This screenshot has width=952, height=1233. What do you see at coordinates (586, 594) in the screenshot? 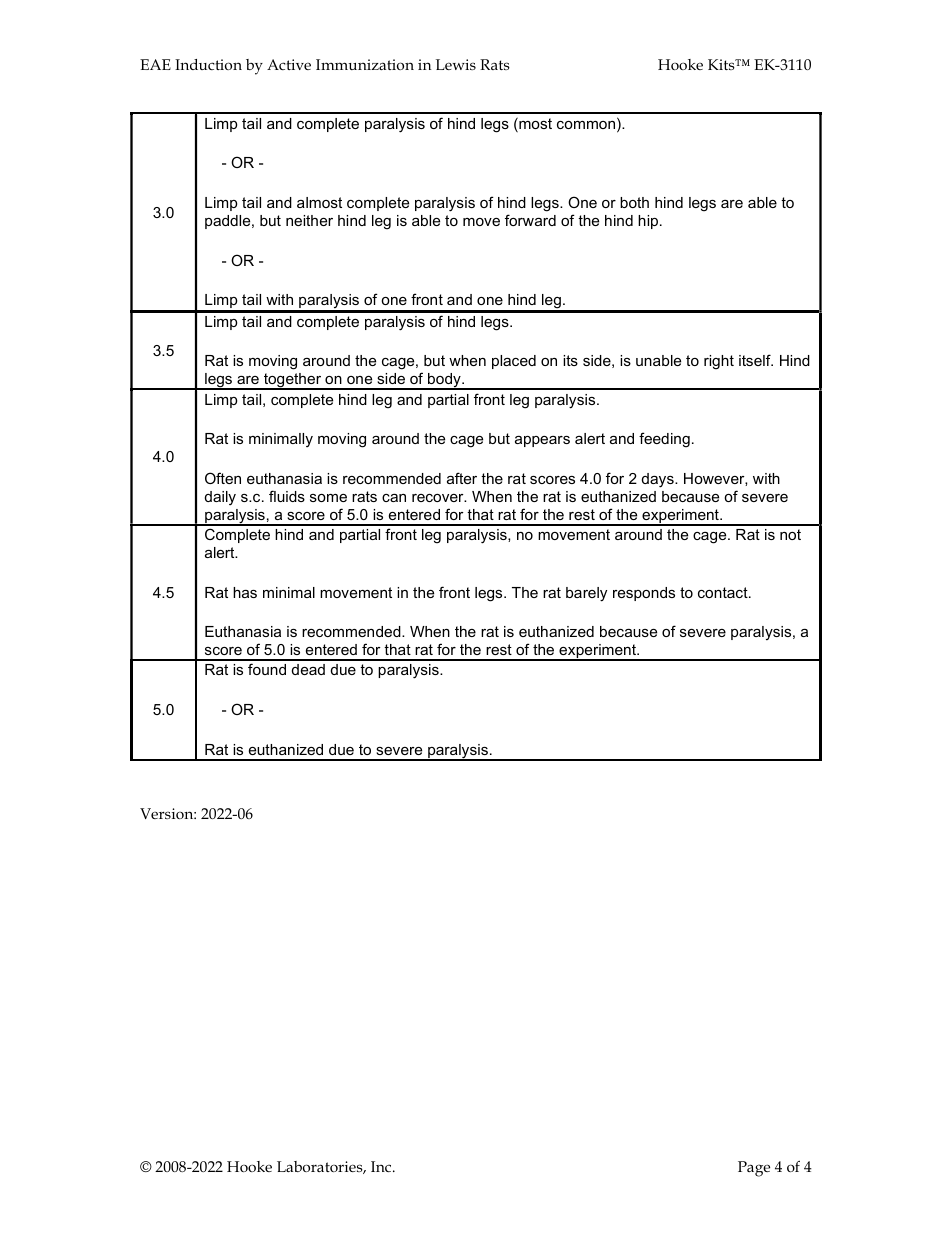
I see `barely` at bounding box center [586, 594].
